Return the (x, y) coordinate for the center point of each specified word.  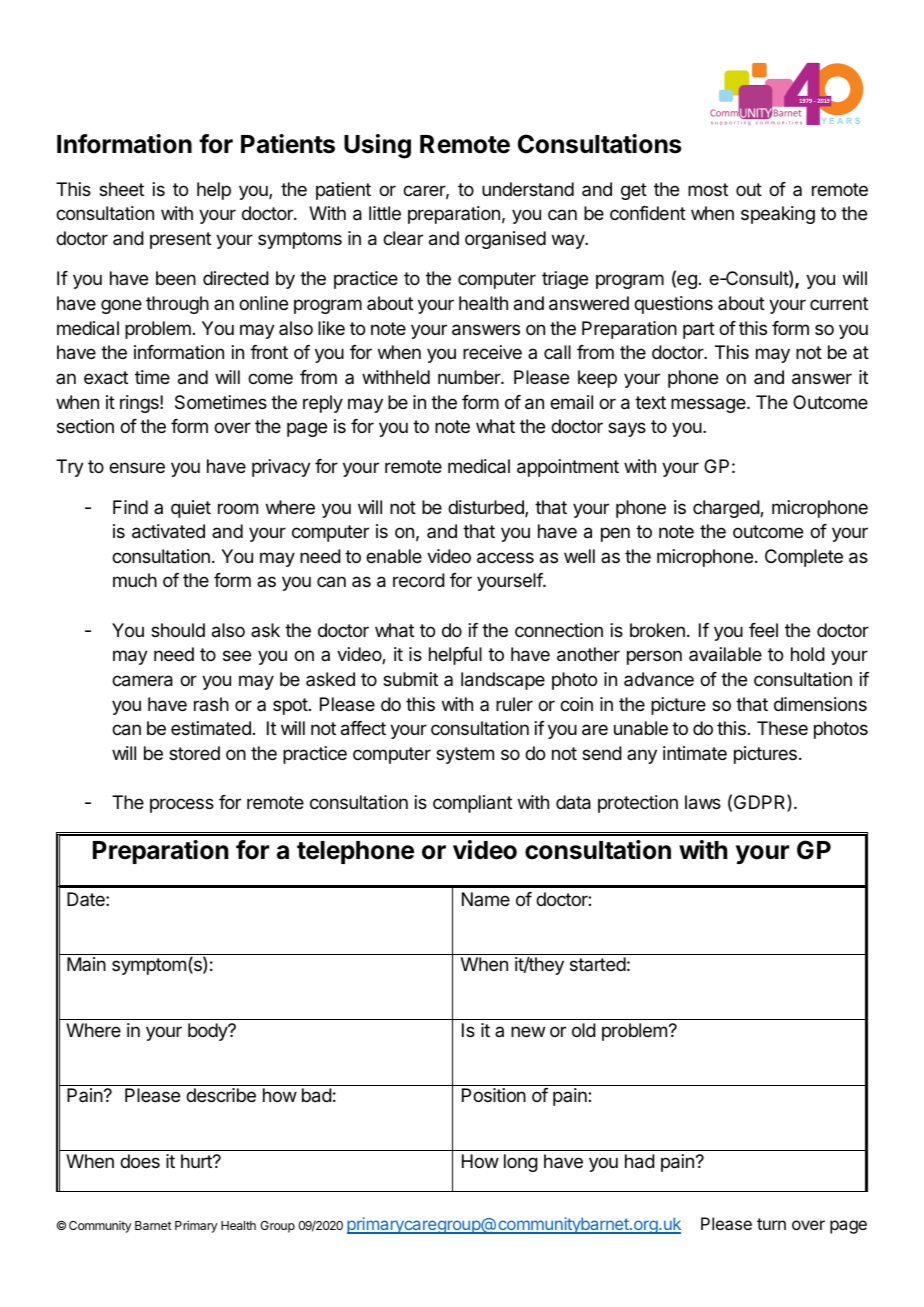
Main (86, 964)
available (725, 654)
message (709, 405)
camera (142, 681)
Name (486, 899)
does (140, 1161)
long (521, 1163)
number (470, 377)
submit (410, 679)
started (598, 964)
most (708, 189)
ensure (137, 467)
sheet (121, 189)
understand (528, 189)
